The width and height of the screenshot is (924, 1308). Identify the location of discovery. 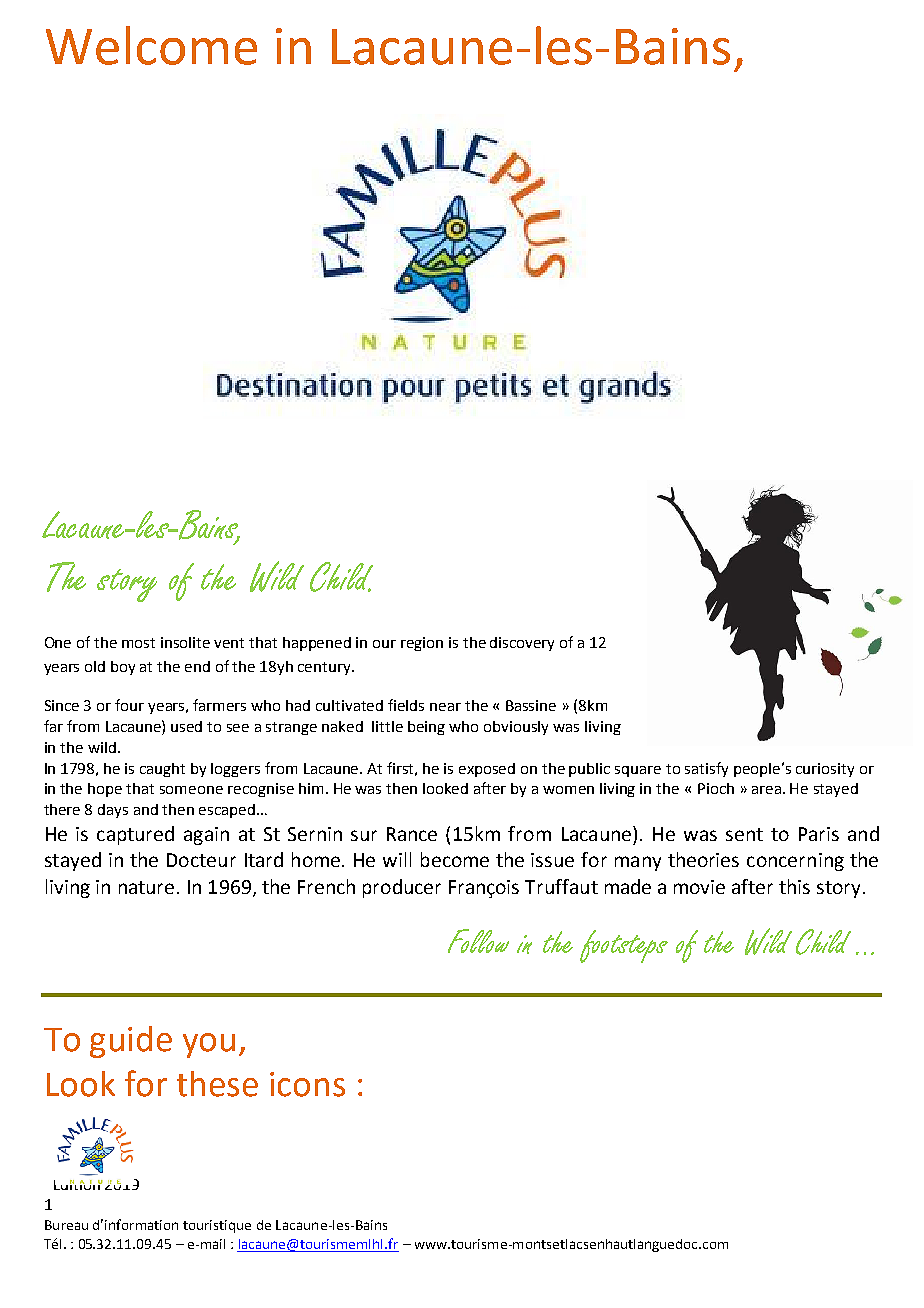
(522, 644).
